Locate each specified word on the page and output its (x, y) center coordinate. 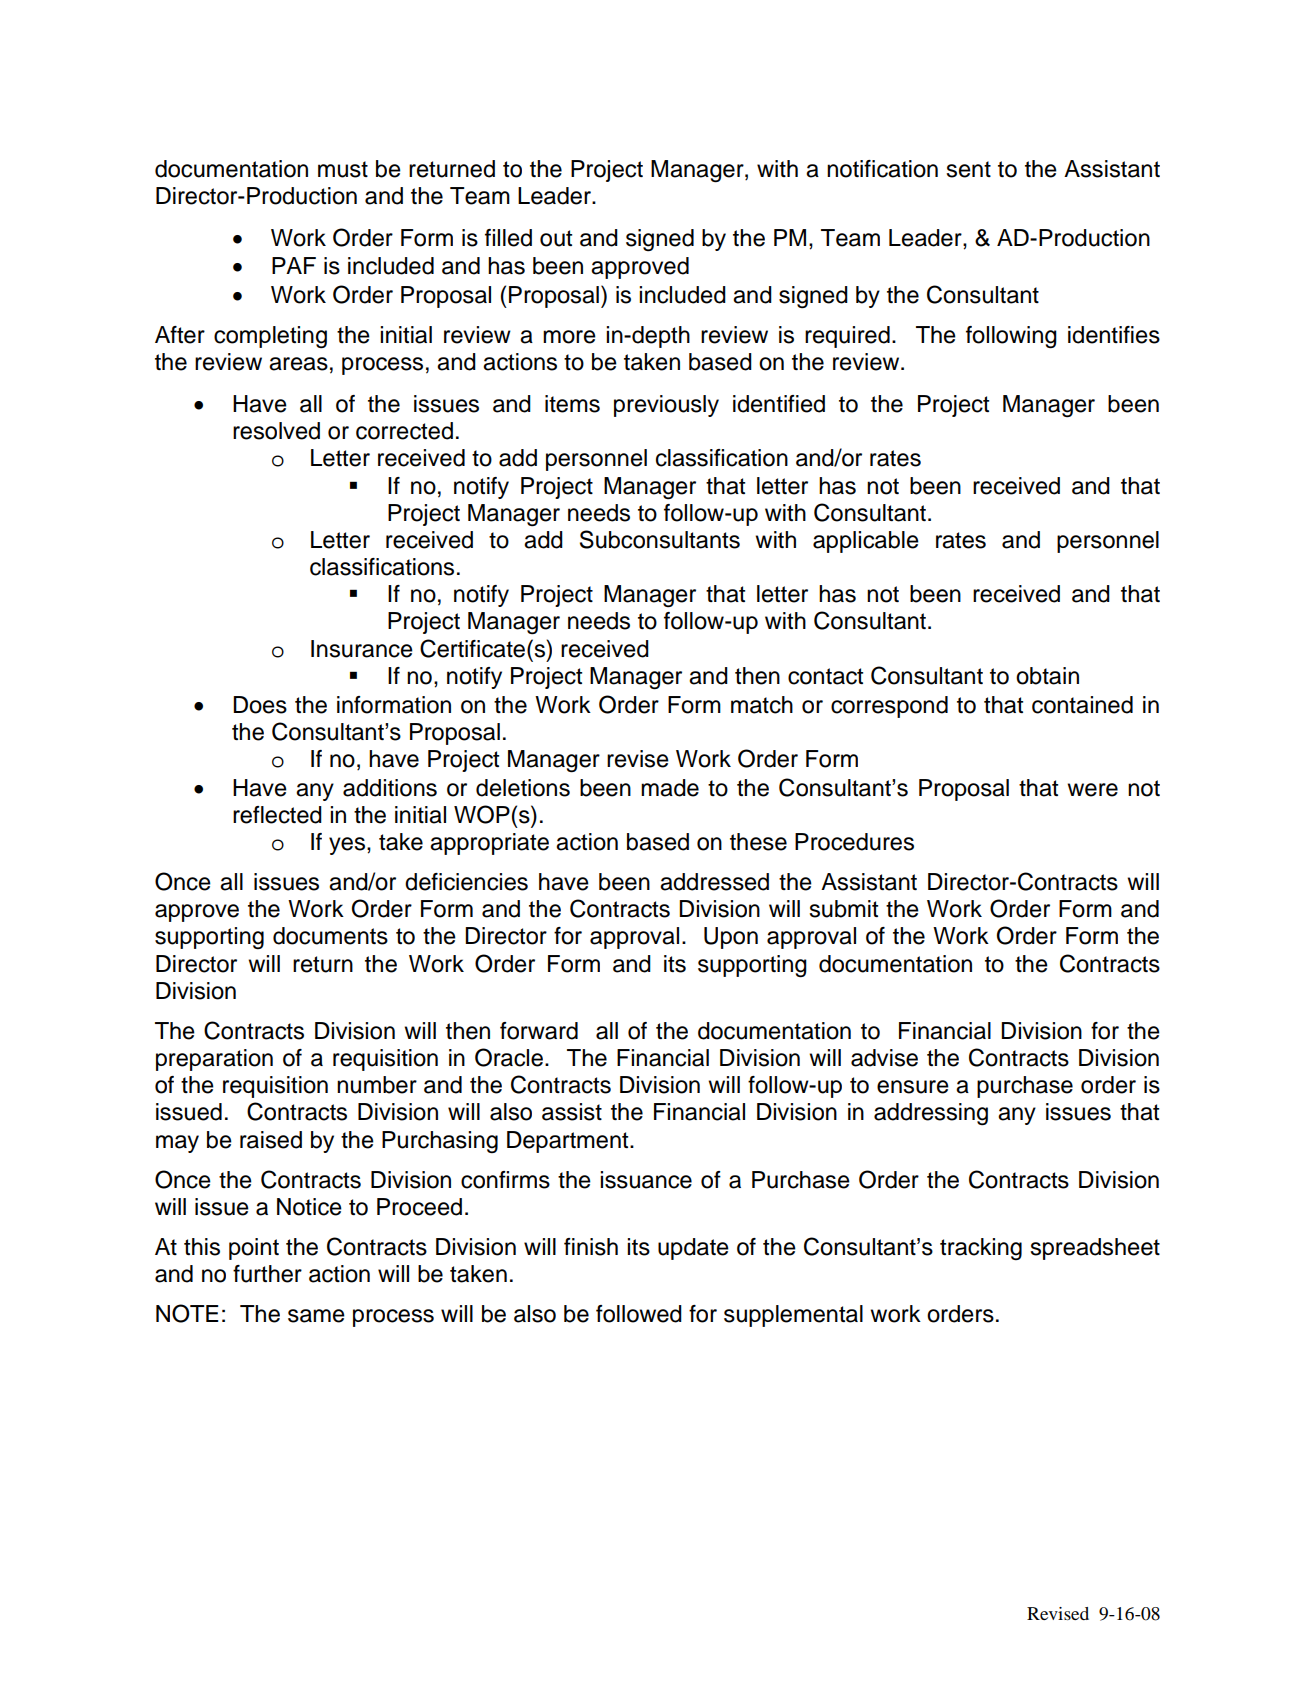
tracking (981, 1249)
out (556, 238)
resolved (276, 431)
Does (260, 705)
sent (968, 169)
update (693, 1249)
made (670, 788)
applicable (866, 542)
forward (539, 1031)
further (267, 1274)
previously (666, 406)
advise (884, 1058)
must (343, 169)
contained (1082, 705)
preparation (214, 1060)
